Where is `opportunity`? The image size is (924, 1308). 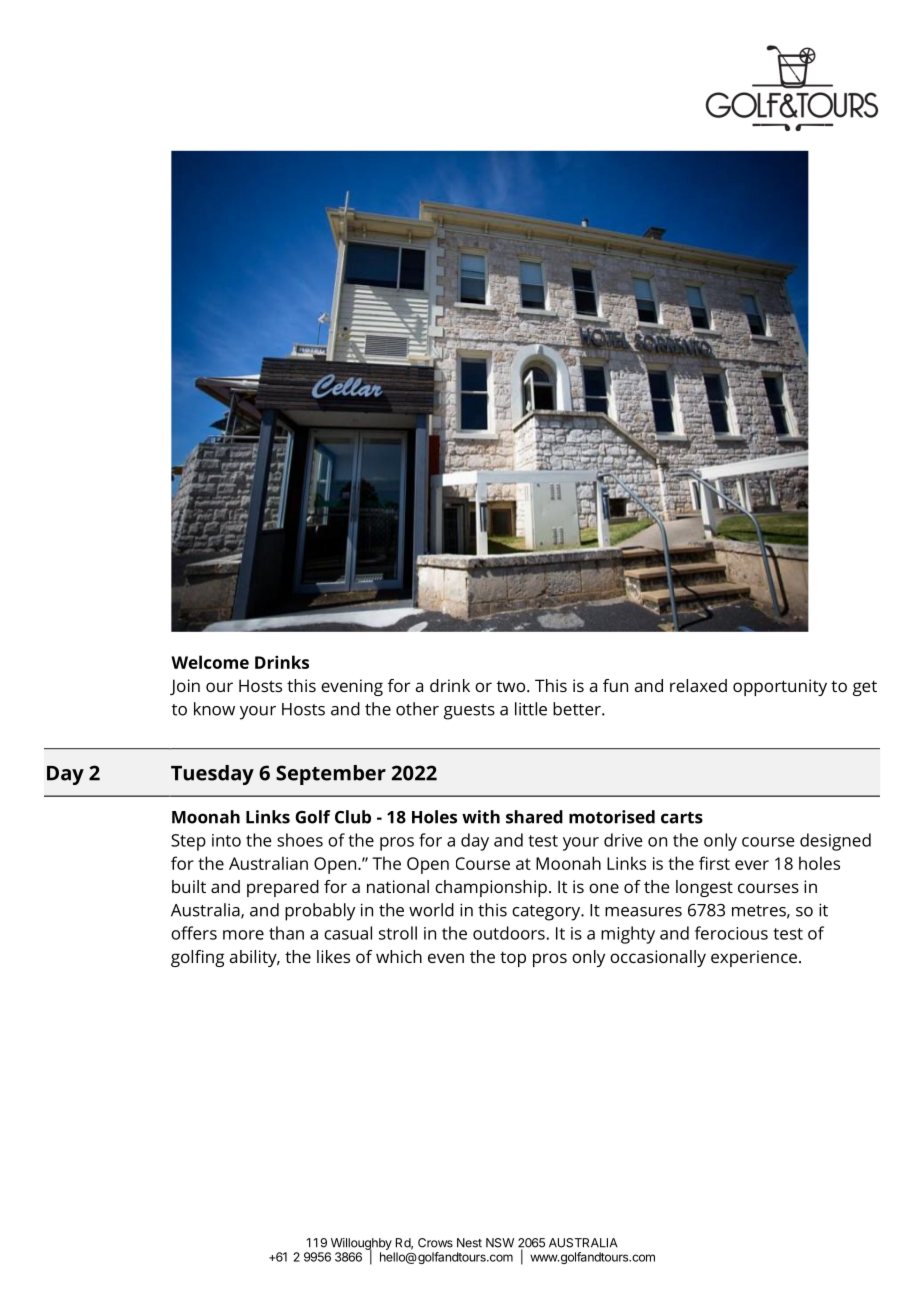 opportunity is located at coordinates (780, 687).
